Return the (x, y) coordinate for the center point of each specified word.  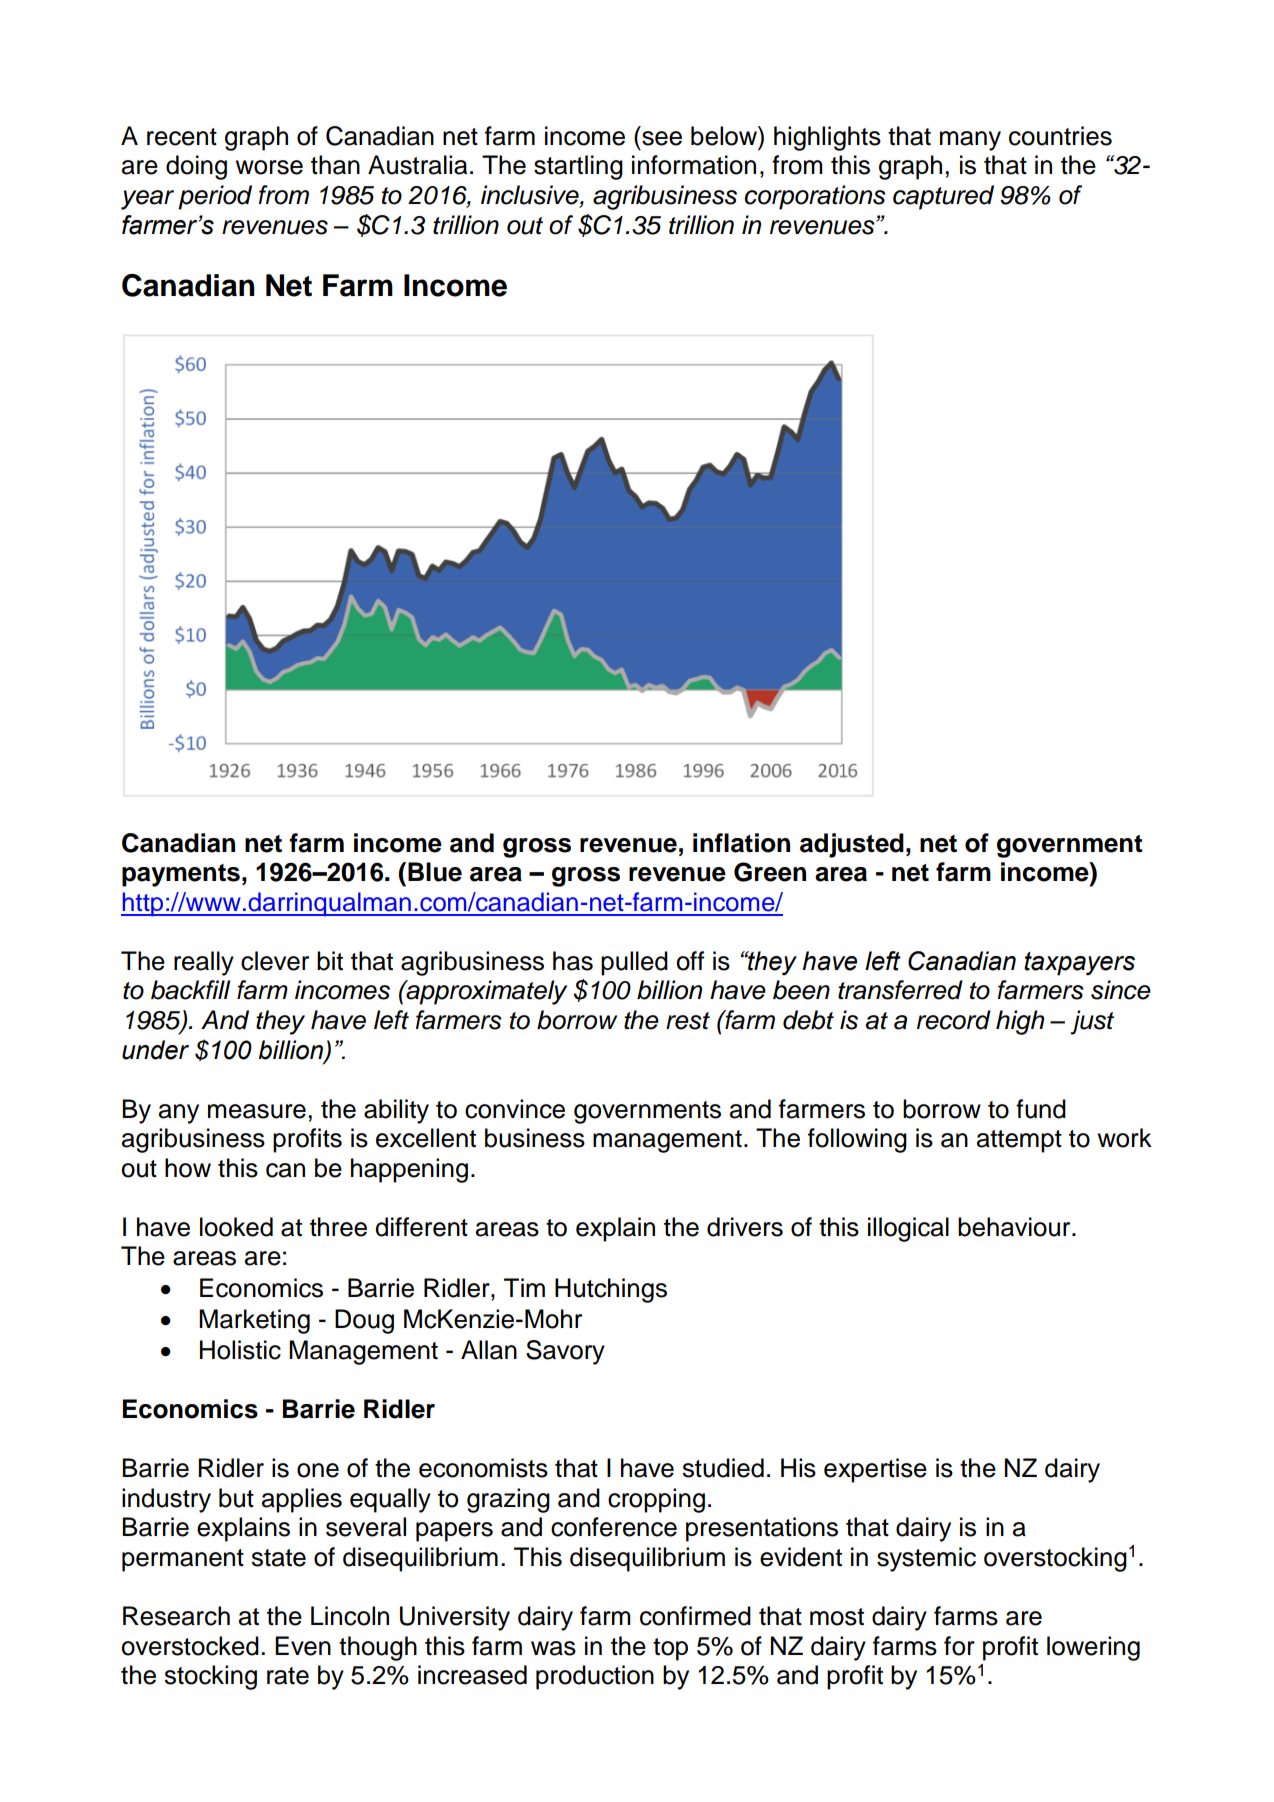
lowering (1093, 1648)
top (670, 1649)
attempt (1019, 1141)
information (694, 165)
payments (181, 875)
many (970, 141)
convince (515, 1109)
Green (770, 872)
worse (269, 167)
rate (288, 1676)
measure (257, 1111)
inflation (741, 843)
